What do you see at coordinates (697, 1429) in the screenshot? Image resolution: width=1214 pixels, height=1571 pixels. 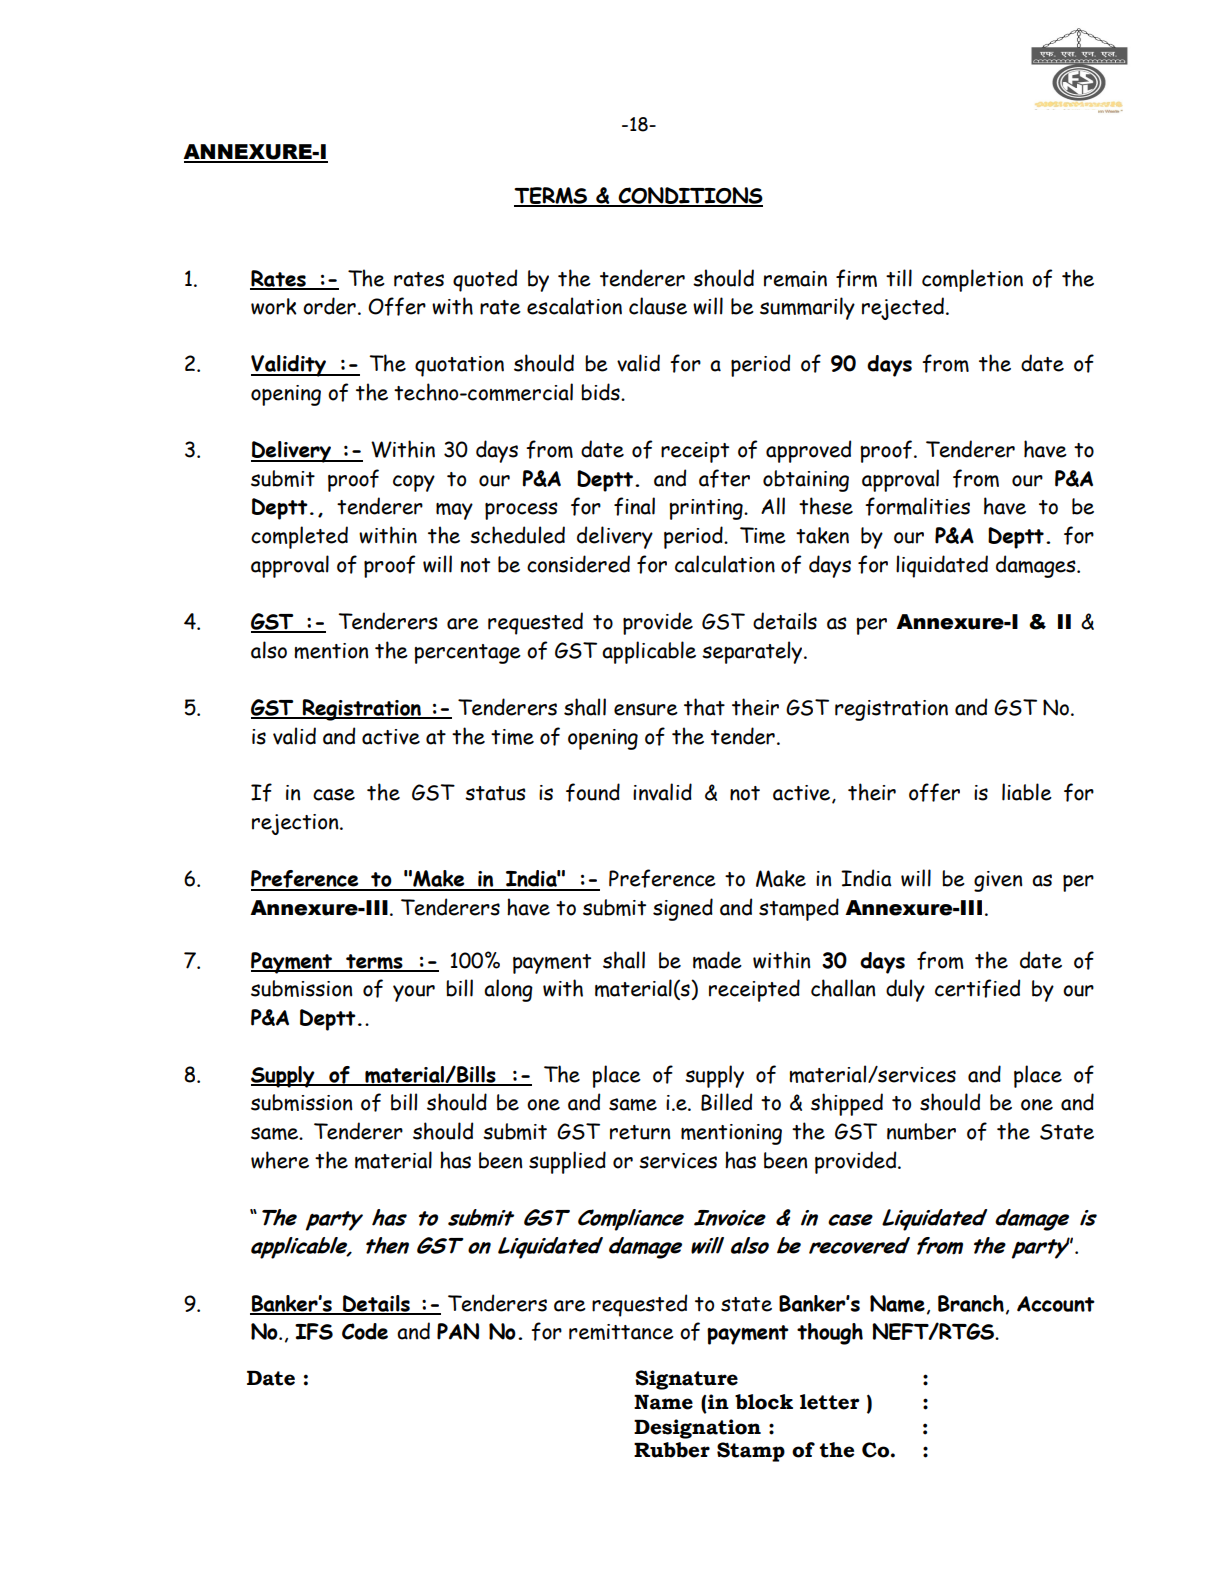 I see `Designation` at bounding box center [697, 1429].
